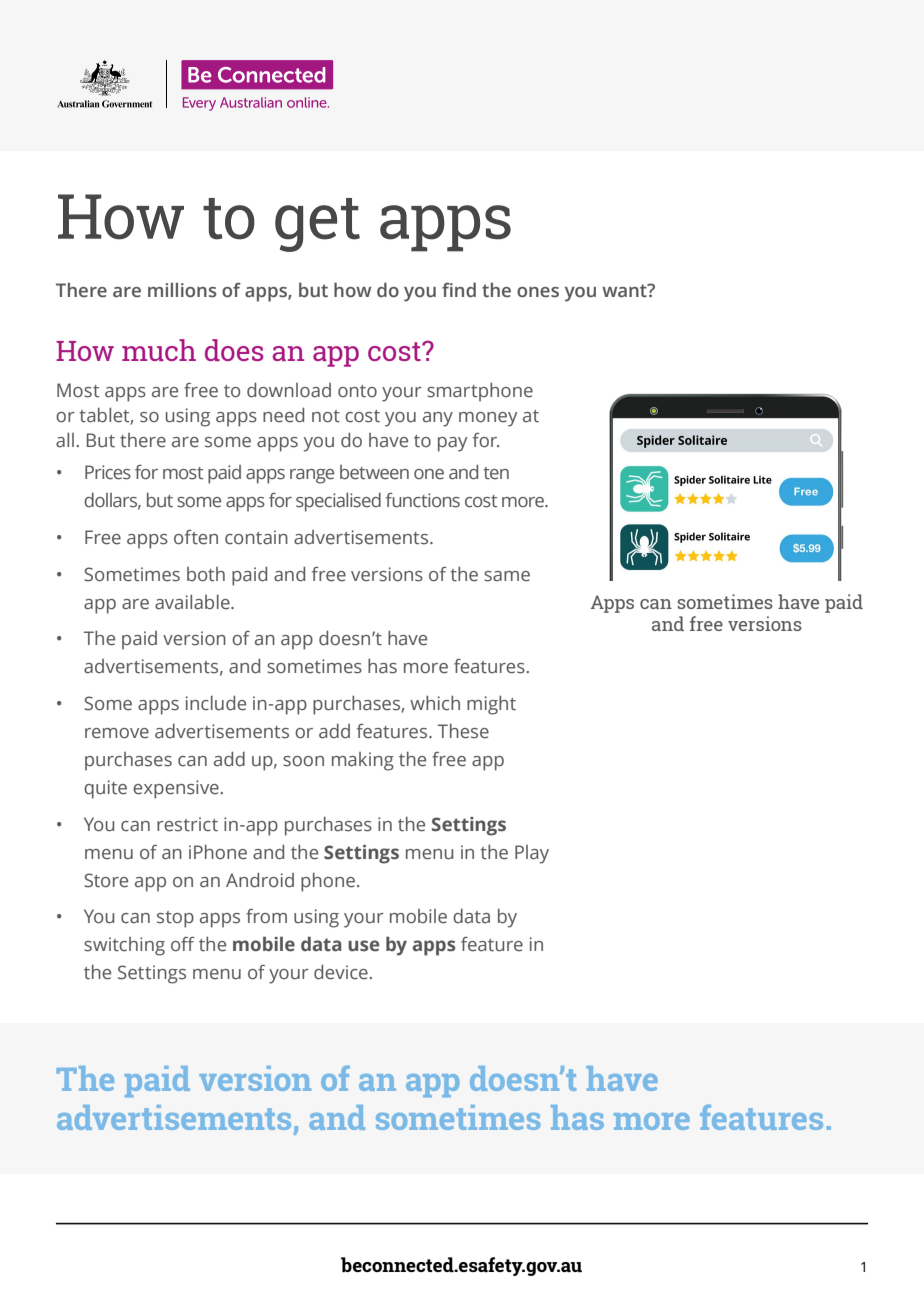  Describe the element at coordinates (532, 854) in the screenshot. I see `Play` at that location.
